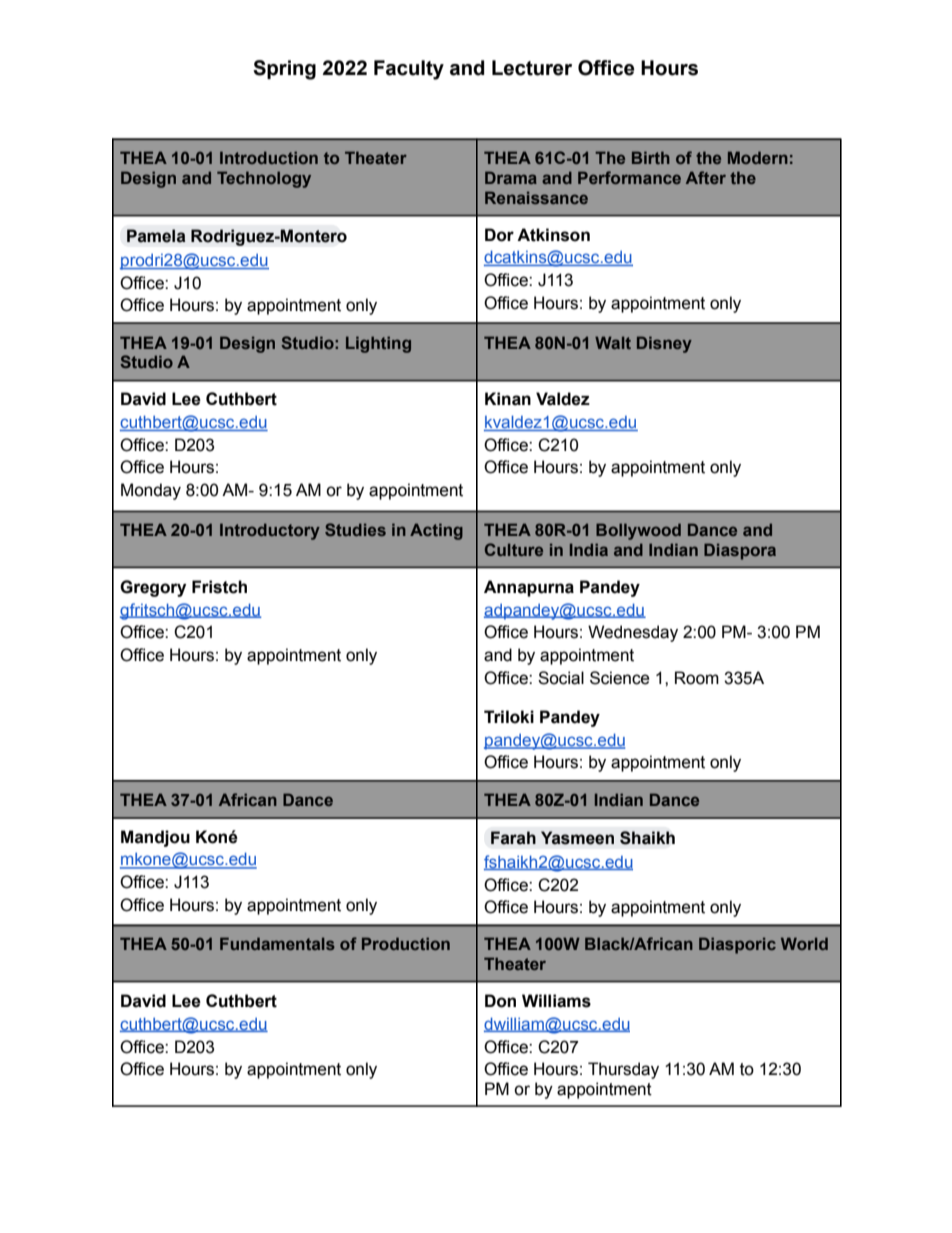 Image resolution: width=952 pixels, height=1233 pixels. Describe the element at coordinates (500, 1001) in the screenshot. I see `Don` at that location.
